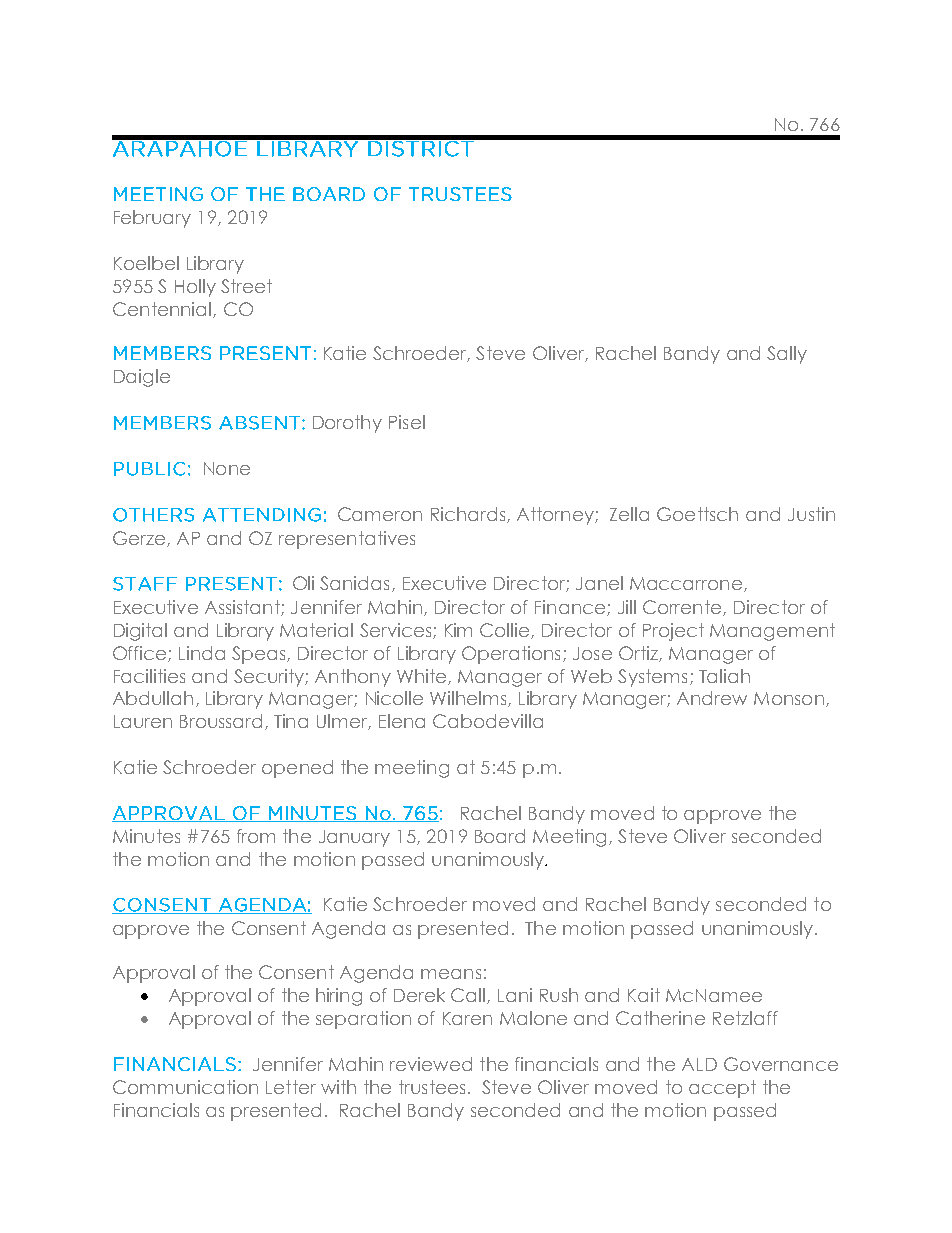 Image resolution: width=952 pixels, height=1233 pixels. I want to click on Holly, so click(195, 288).
